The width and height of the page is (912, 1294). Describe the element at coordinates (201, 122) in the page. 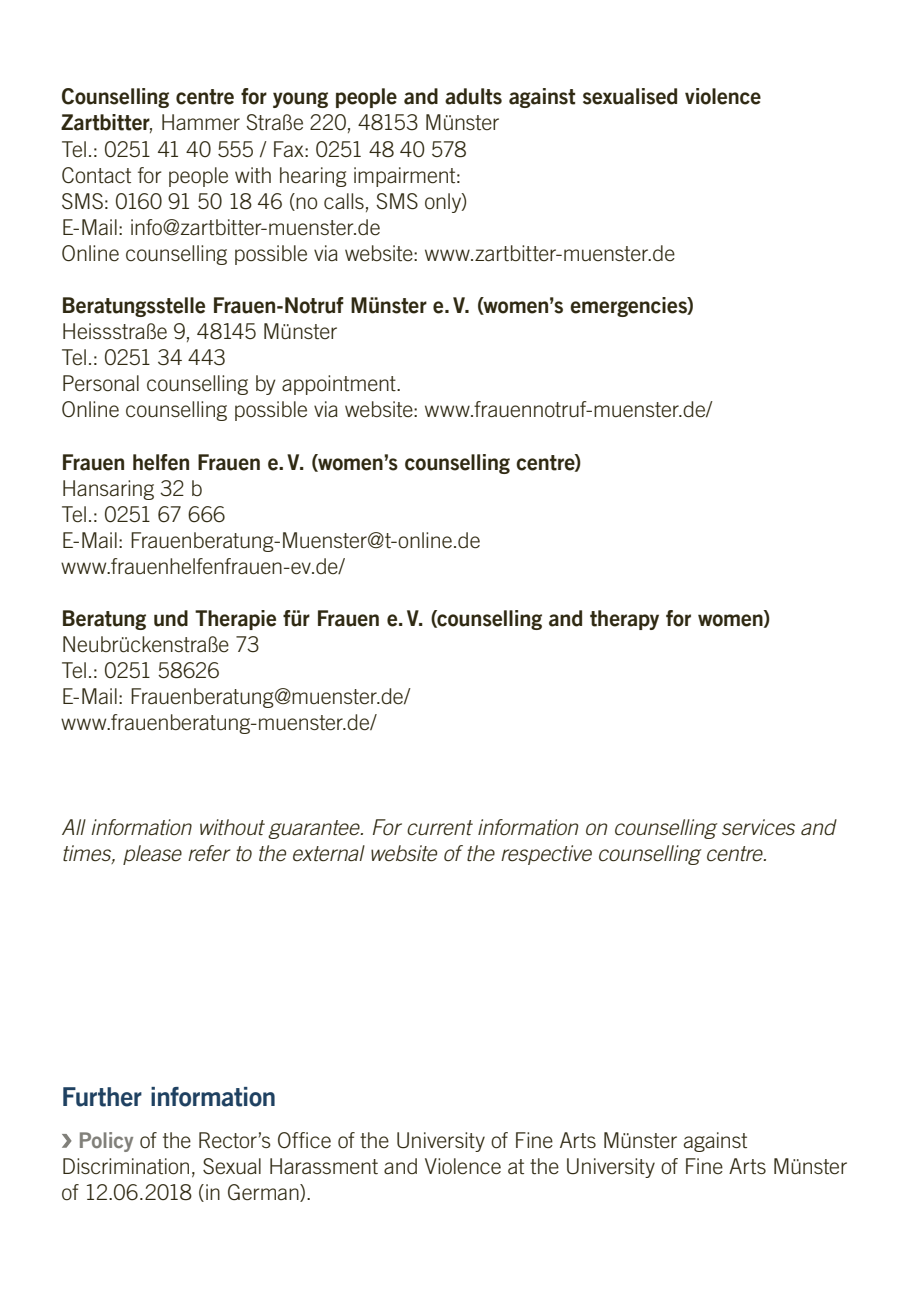

I see `Hammer` at that location.
